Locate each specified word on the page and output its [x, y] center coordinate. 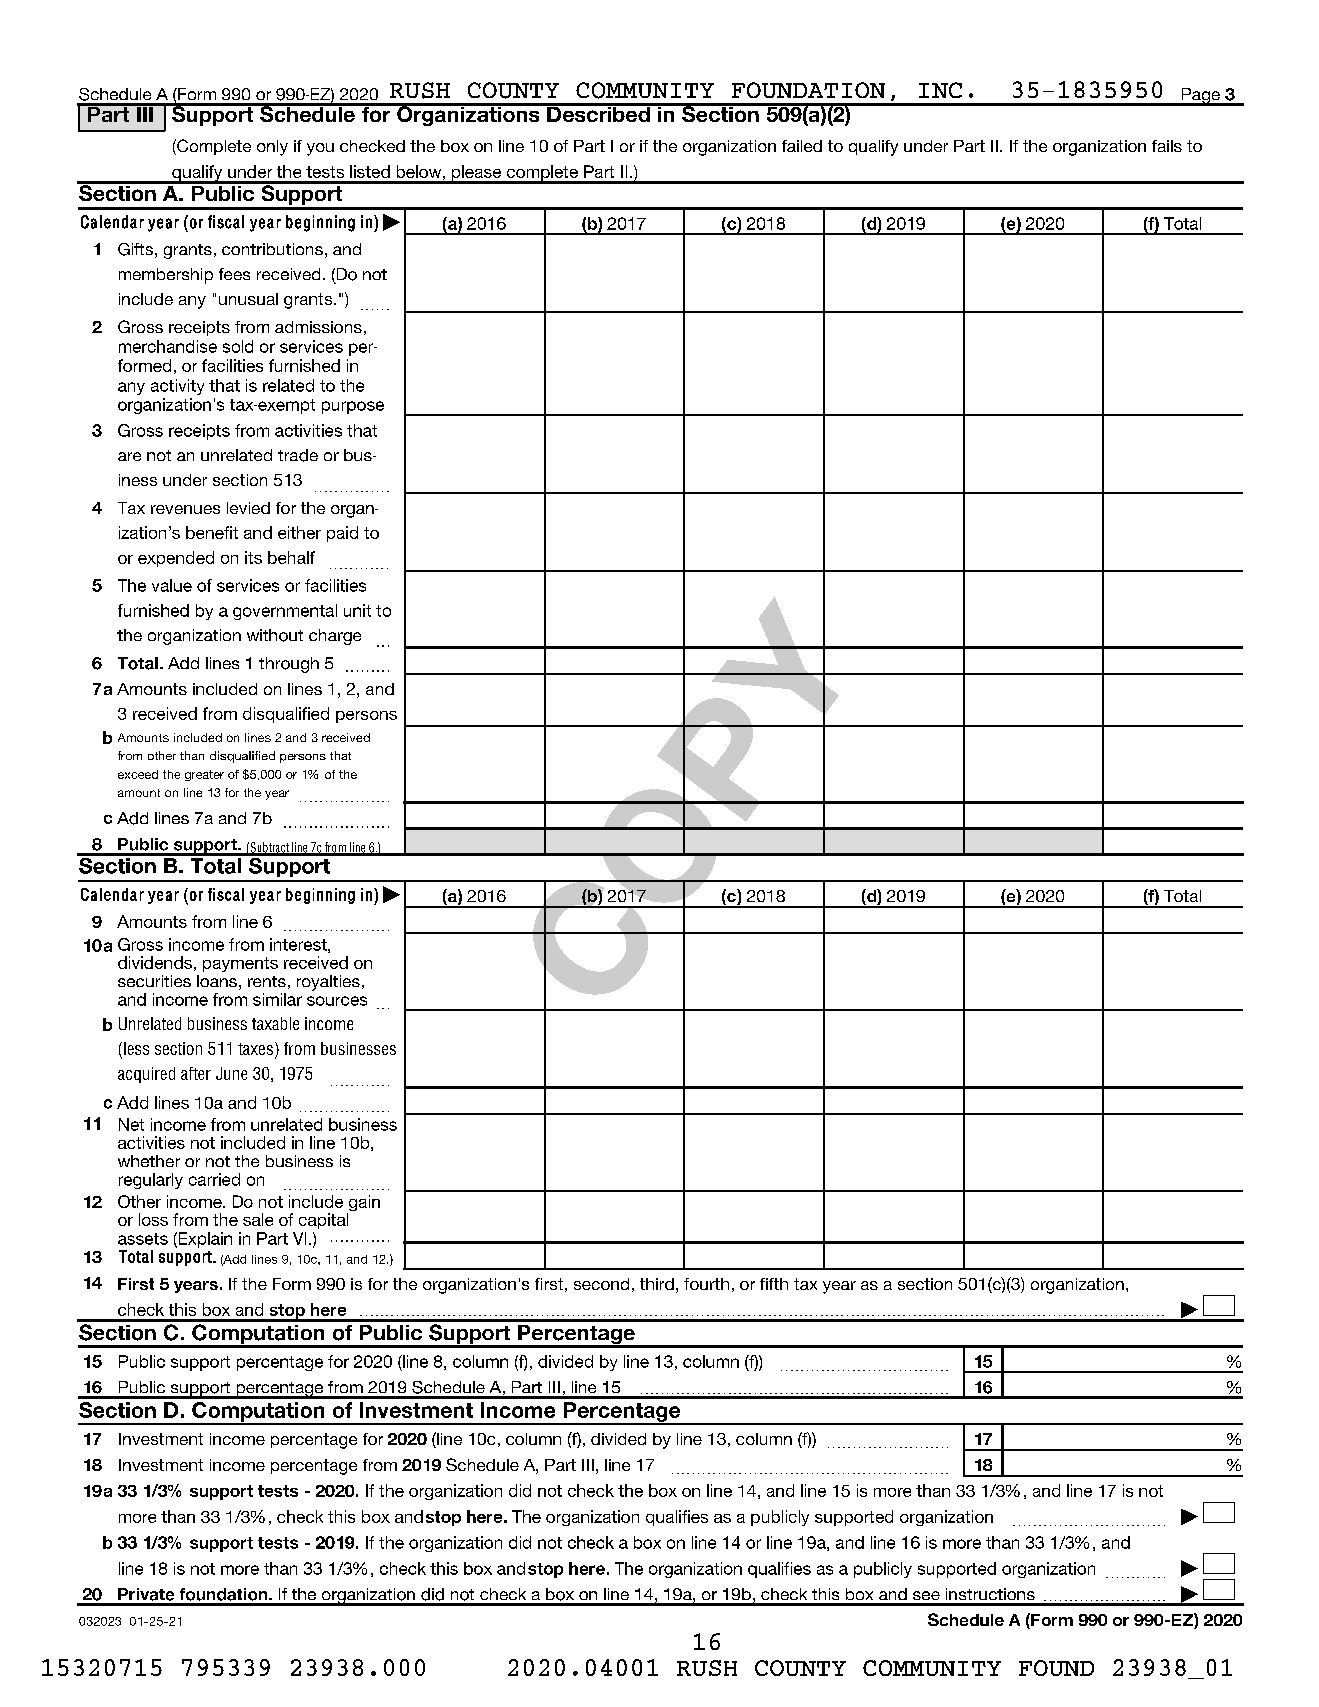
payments [240, 964]
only [272, 148]
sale [258, 1219]
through [289, 665]
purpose [353, 407]
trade [298, 455]
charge [335, 637]
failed [802, 146]
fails [1167, 146]
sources [337, 1001]
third [657, 1284]
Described [598, 113]
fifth [774, 1284]
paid [342, 534]
